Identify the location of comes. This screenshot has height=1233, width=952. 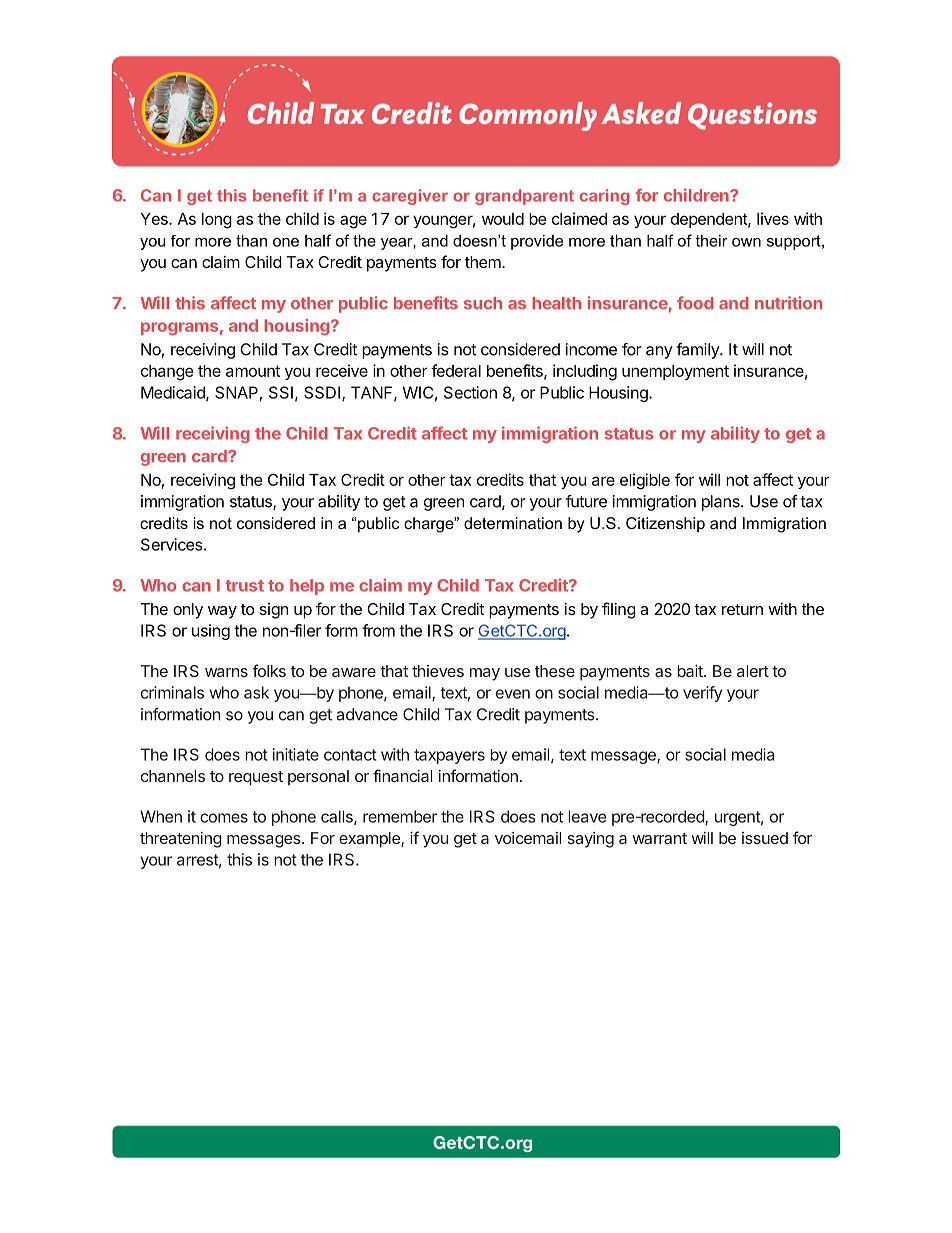
(224, 818).
